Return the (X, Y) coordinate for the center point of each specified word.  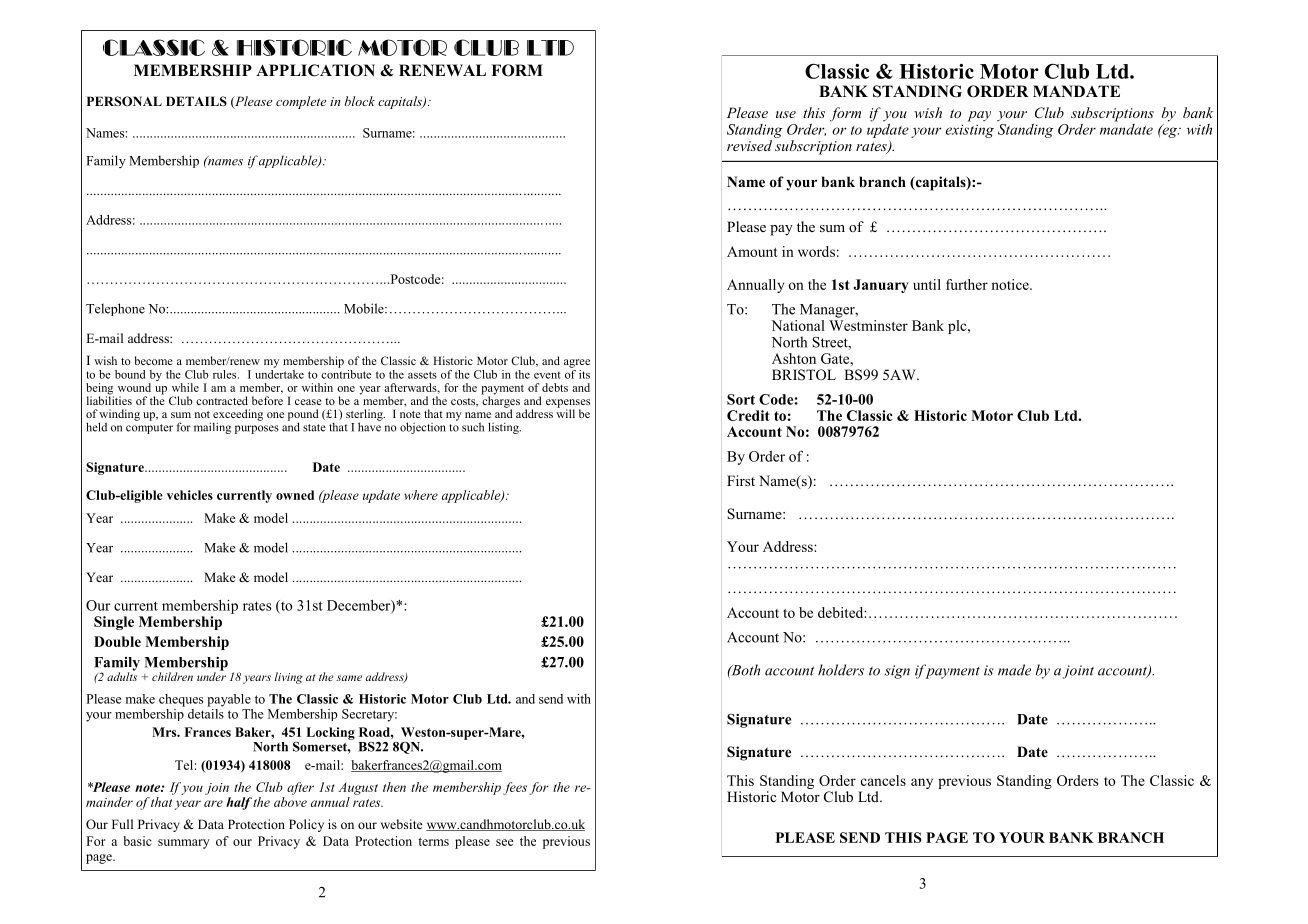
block (360, 101)
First (741, 480)
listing (504, 428)
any (922, 783)
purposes (257, 429)
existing (969, 131)
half (239, 803)
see (505, 842)
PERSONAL (124, 101)
